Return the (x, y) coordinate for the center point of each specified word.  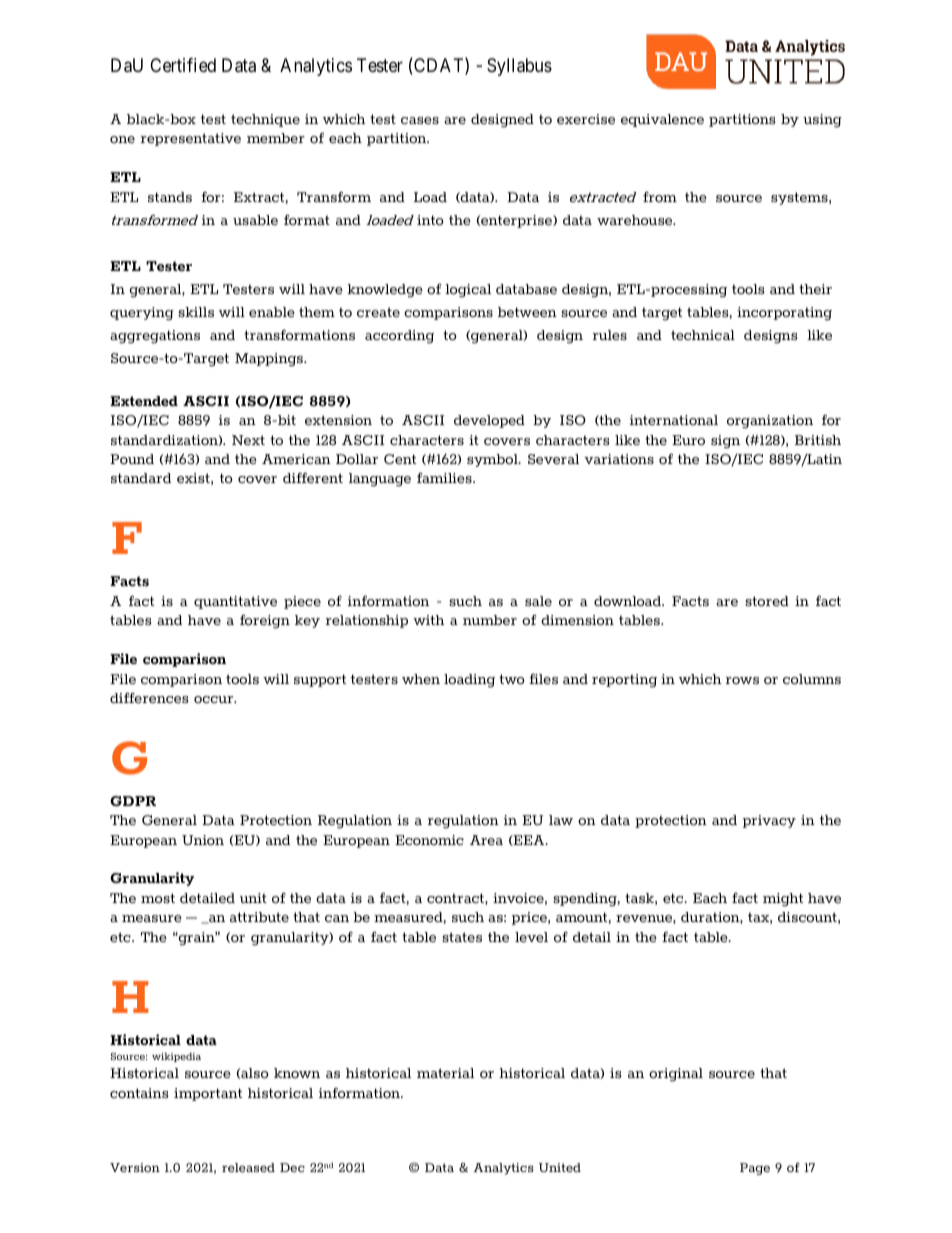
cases (420, 120)
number (490, 620)
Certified (183, 65)
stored (767, 601)
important (208, 1094)
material (445, 1073)
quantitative (235, 602)
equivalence (662, 120)
